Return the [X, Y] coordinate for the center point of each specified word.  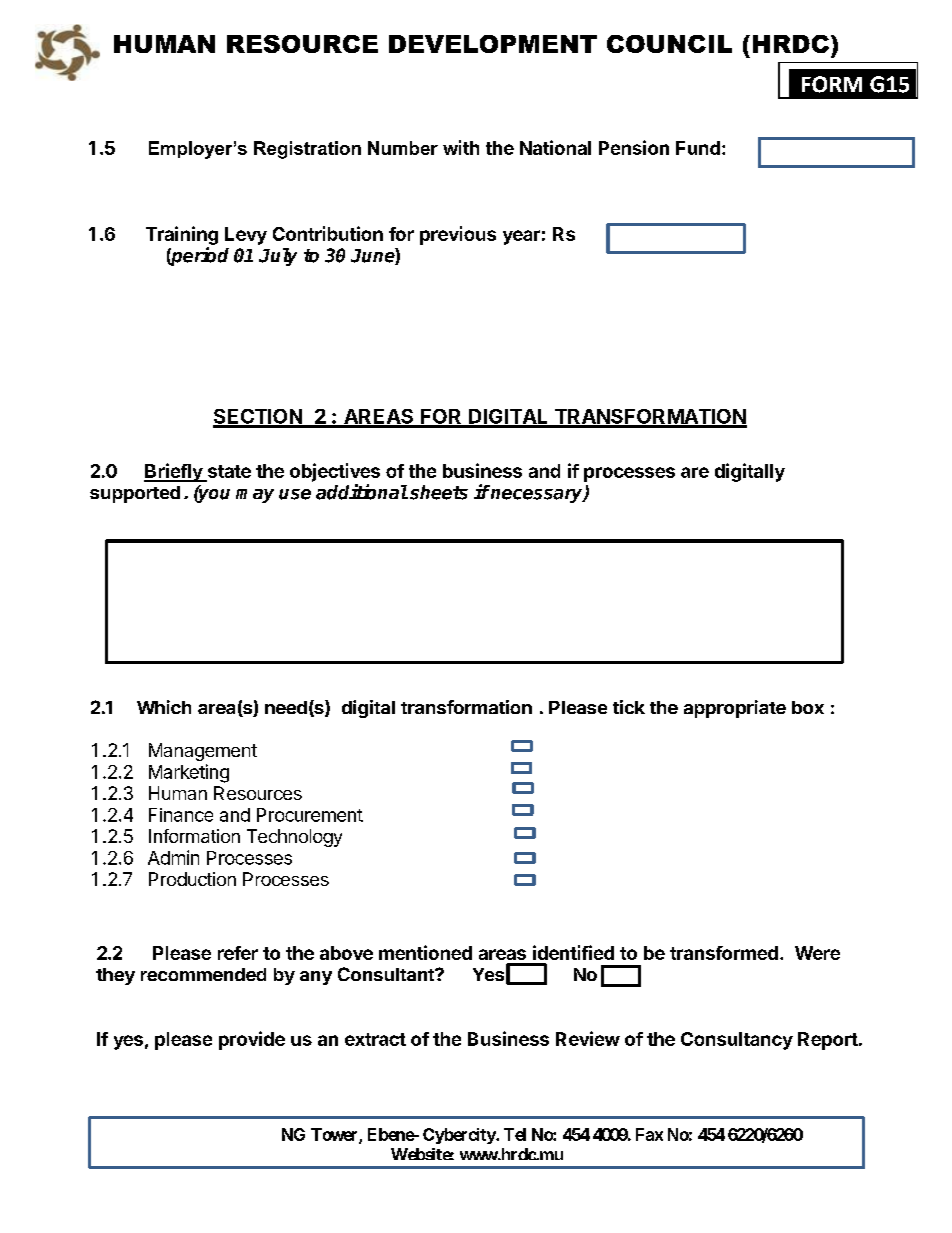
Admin [173, 857]
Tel [515, 1134]
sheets [439, 492]
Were [817, 953]
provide [252, 1040]
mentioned [425, 952]
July [278, 257]
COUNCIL [669, 44]
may [255, 496]
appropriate [735, 709]
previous [458, 235]
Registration [307, 150]
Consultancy [737, 1041]
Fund [698, 148]
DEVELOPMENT [493, 44]
